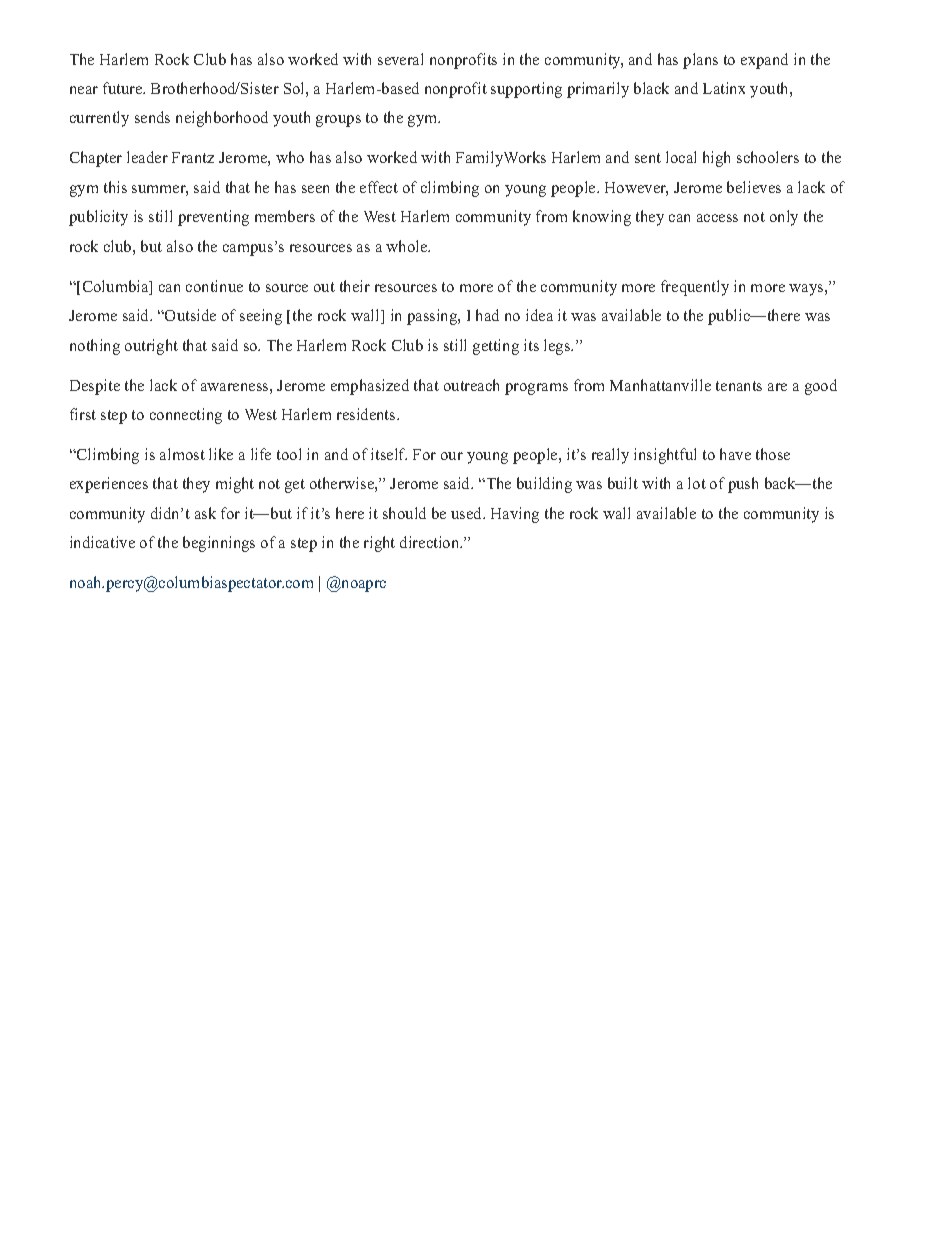 Image resolution: width=952 pixels, height=1234 pixels. Describe the element at coordinates (186, 416) in the screenshot. I see `connecting` at that location.
